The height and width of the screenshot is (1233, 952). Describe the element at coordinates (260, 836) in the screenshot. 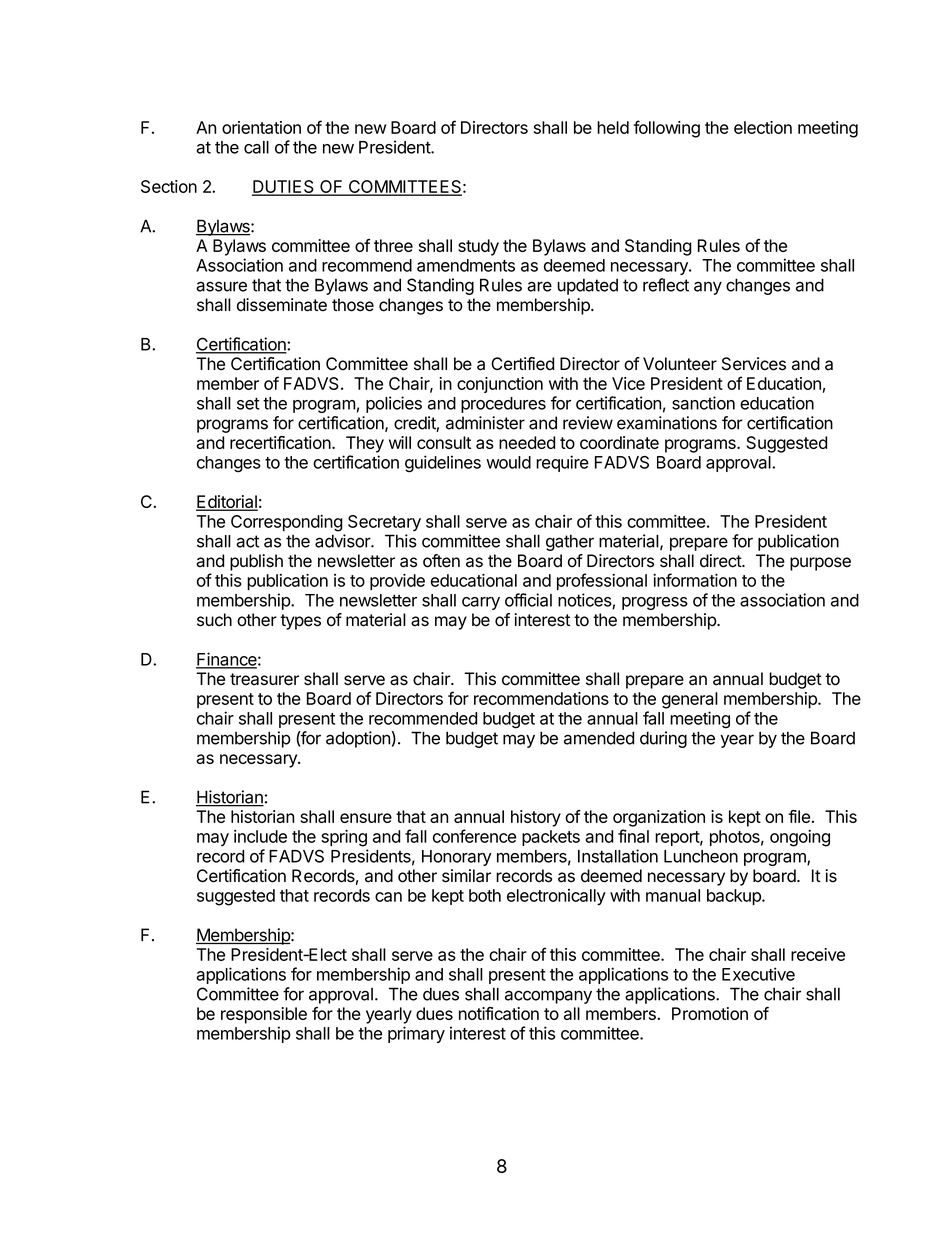

I see `include` at that location.
